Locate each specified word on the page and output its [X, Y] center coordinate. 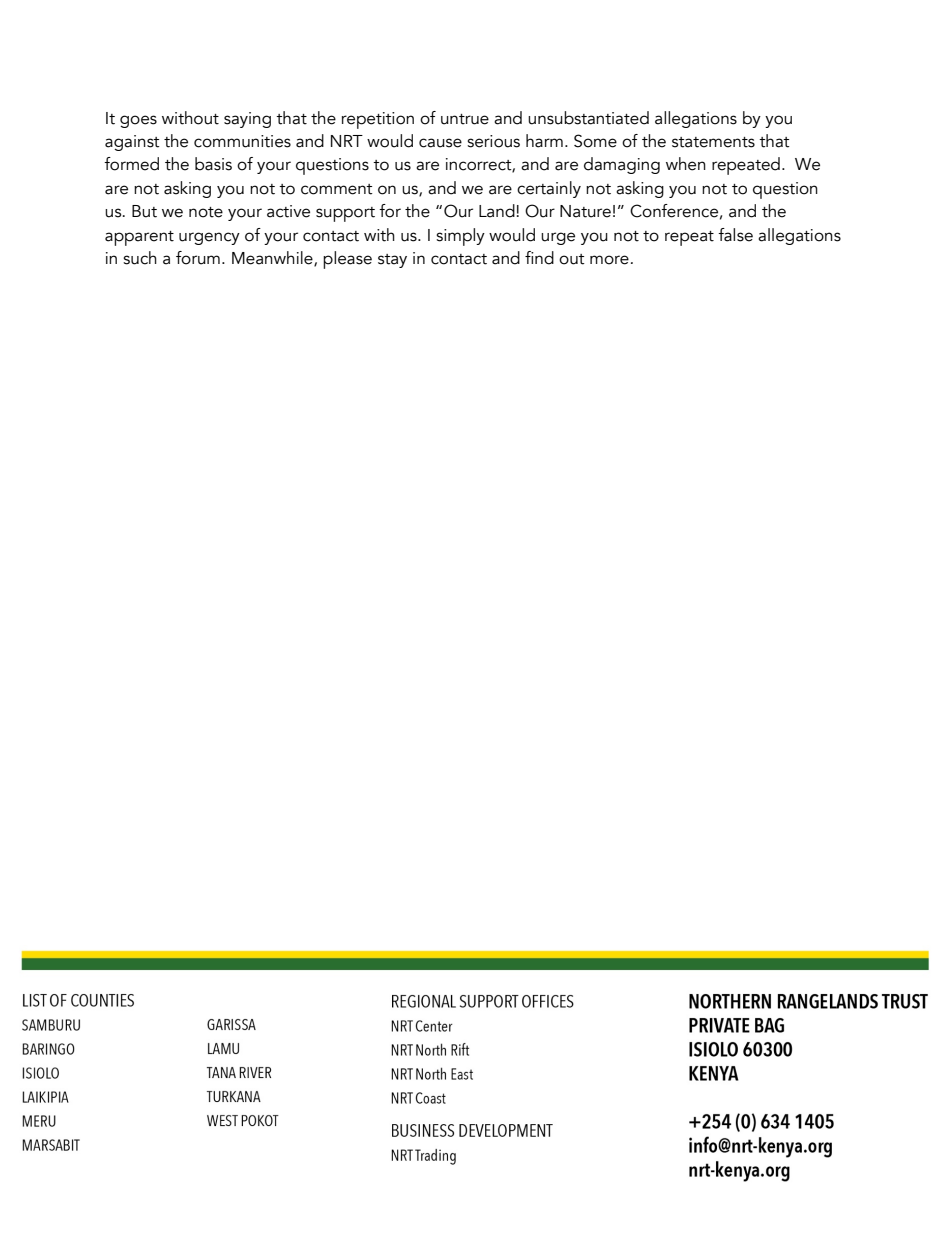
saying [247, 120]
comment [337, 189]
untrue [465, 119]
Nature [585, 211]
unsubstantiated [588, 118]
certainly [549, 189]
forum [198, 258]
